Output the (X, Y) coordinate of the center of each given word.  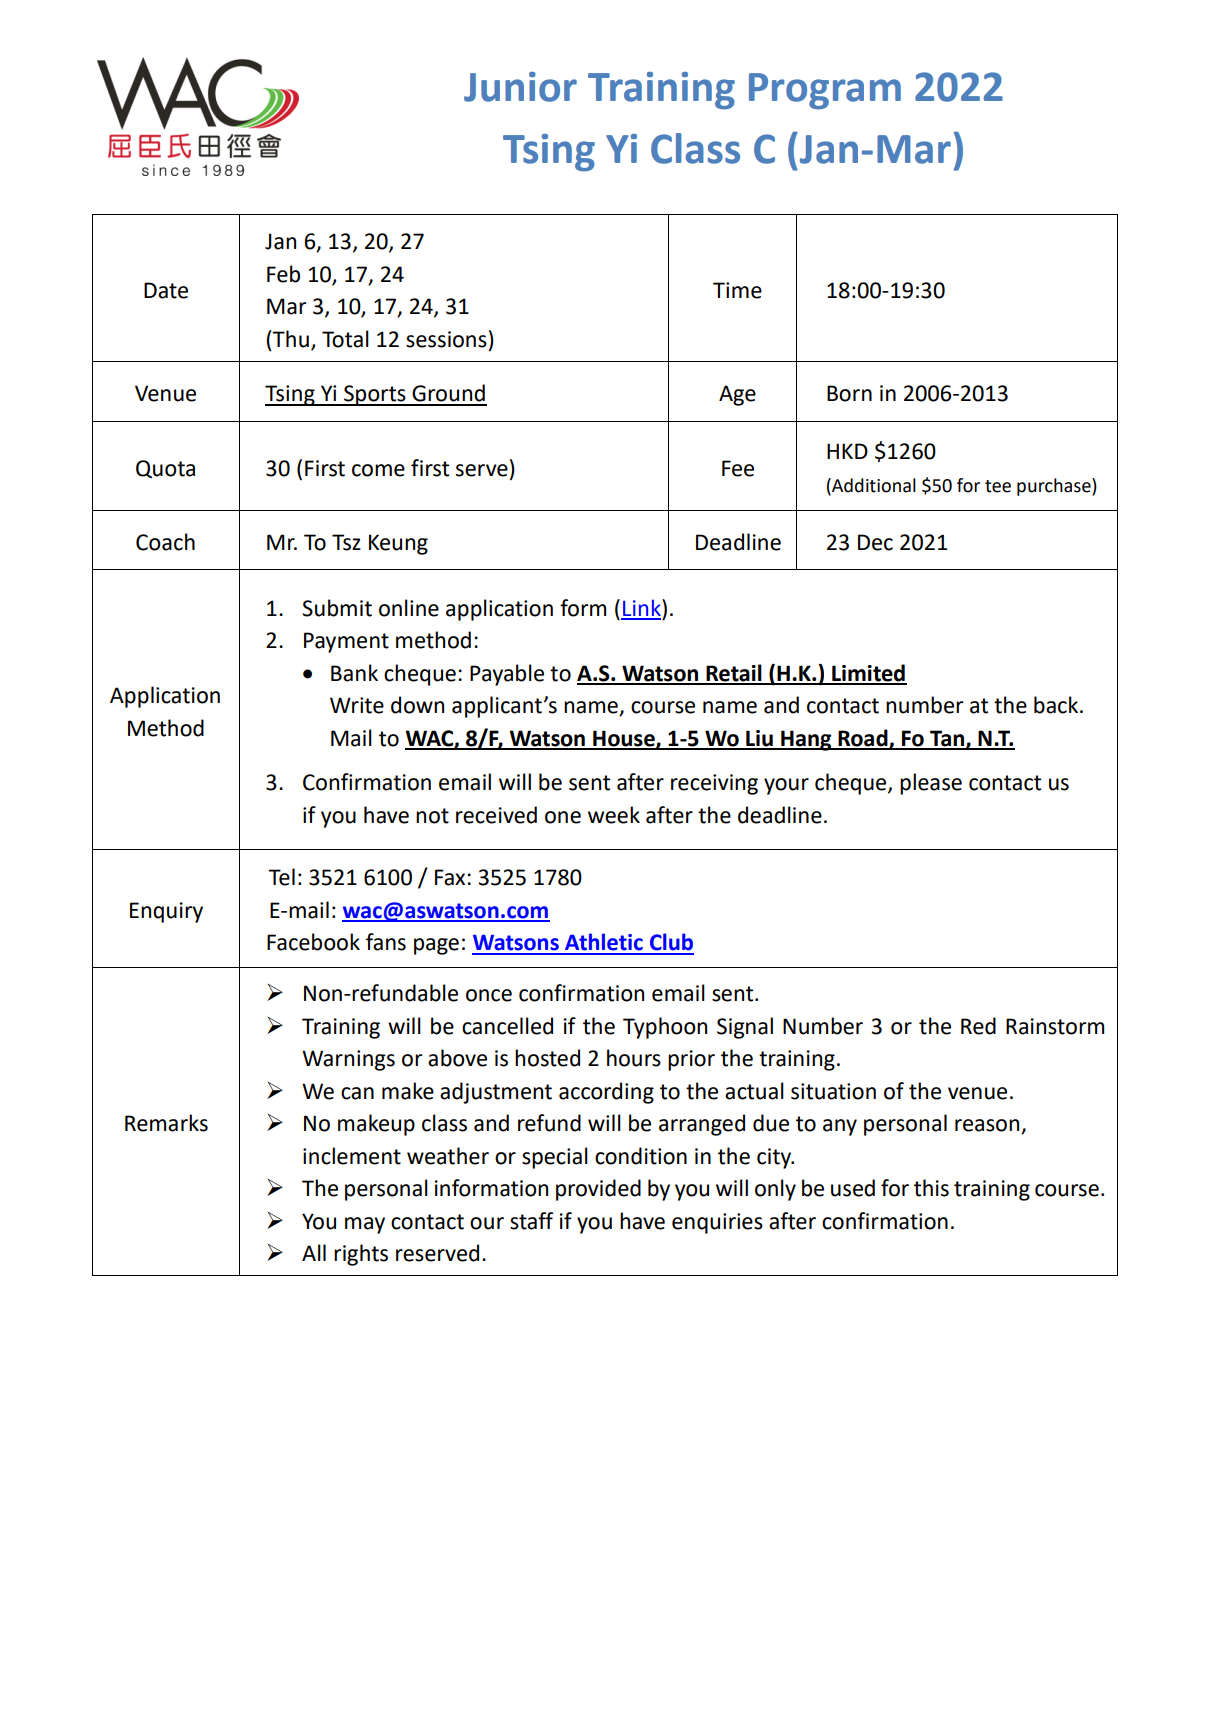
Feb (283, 274)
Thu (290, 339)
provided (598, 1190)
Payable (507, 675)
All (314, 1252)
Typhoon (665, 1028)
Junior (520, 87)
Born (849, 393)
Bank (354, 673)
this (931, 1188)
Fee (738, 468)
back (1057, 705)
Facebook (313, 942)
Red (978, 1026)
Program (825, 91)
